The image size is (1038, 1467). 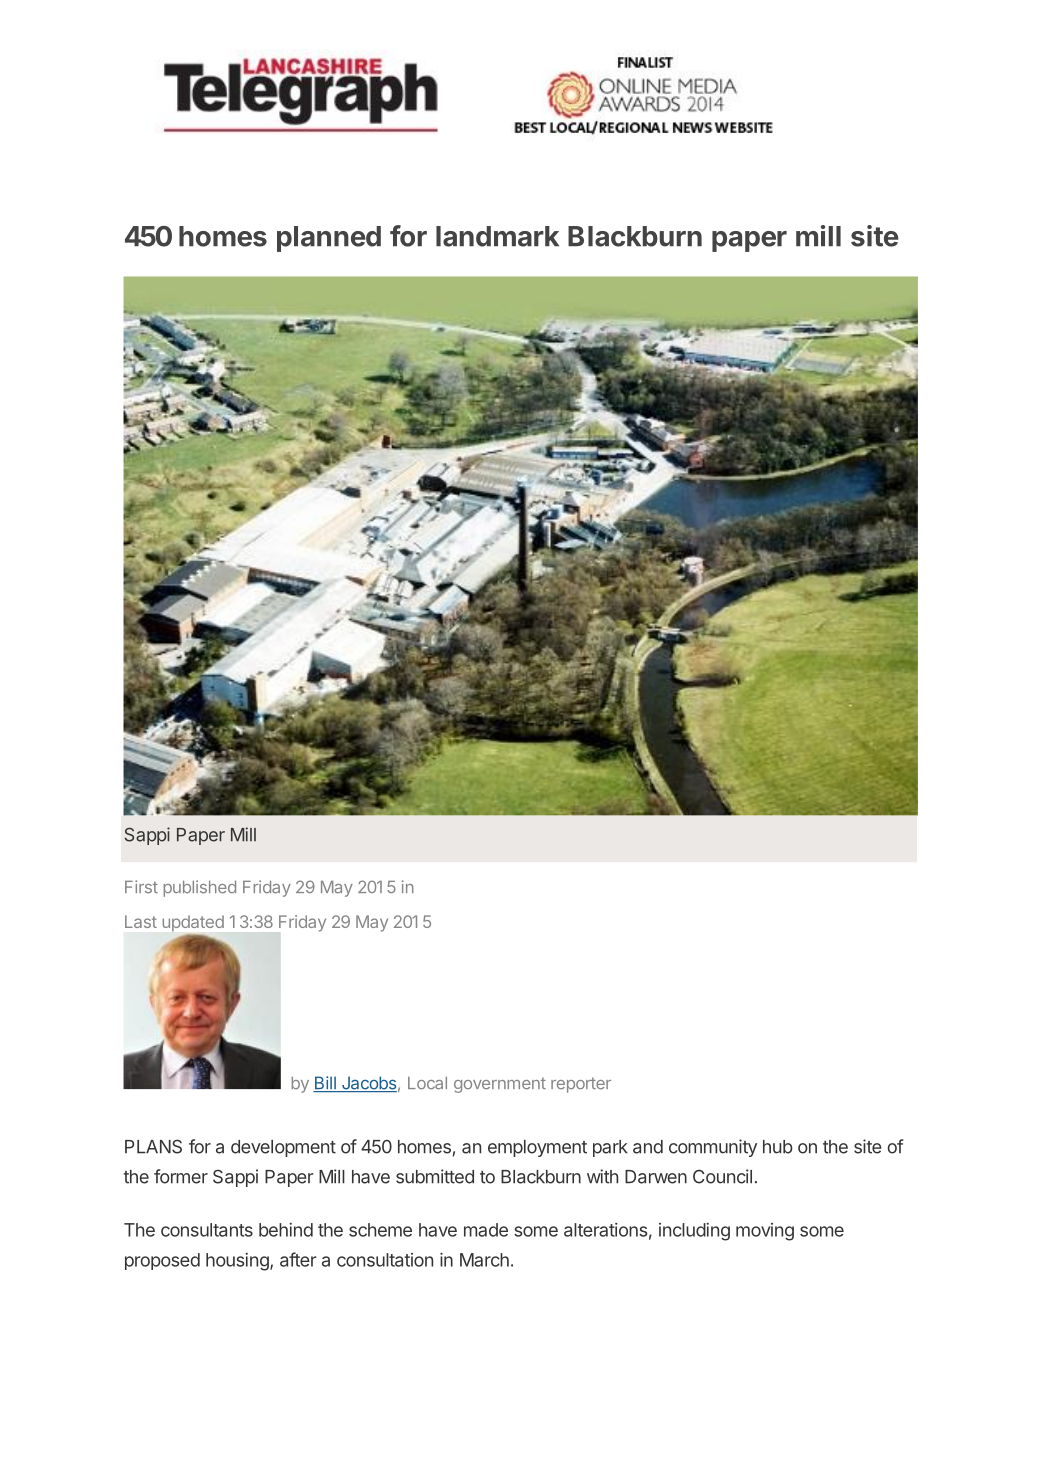 What do you see at coordinates (713, 1148) in the image?
I see `community` at bounding box center [713, 1148].
